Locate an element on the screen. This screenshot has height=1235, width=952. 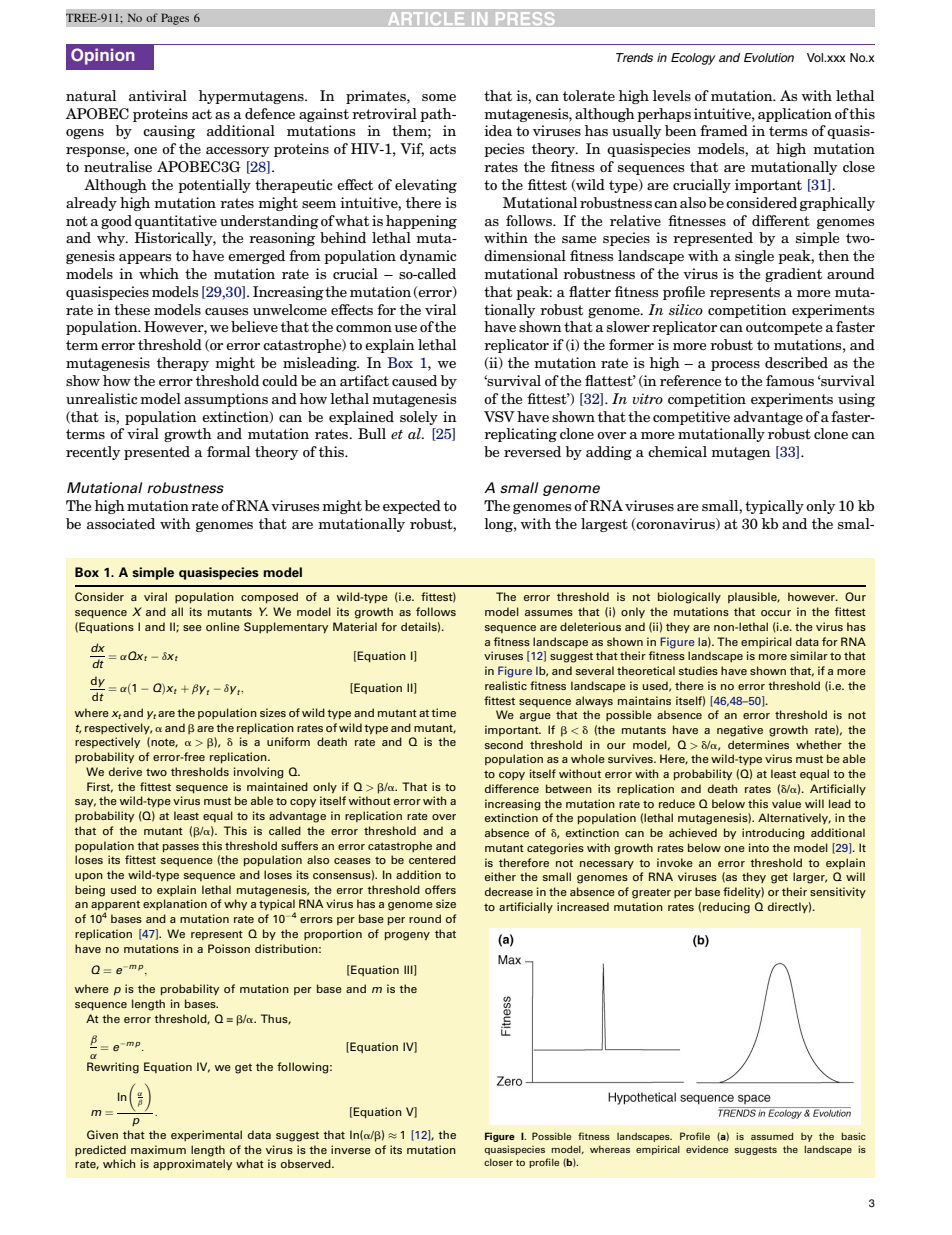
Evolution is located at coordinates (769, 57).
